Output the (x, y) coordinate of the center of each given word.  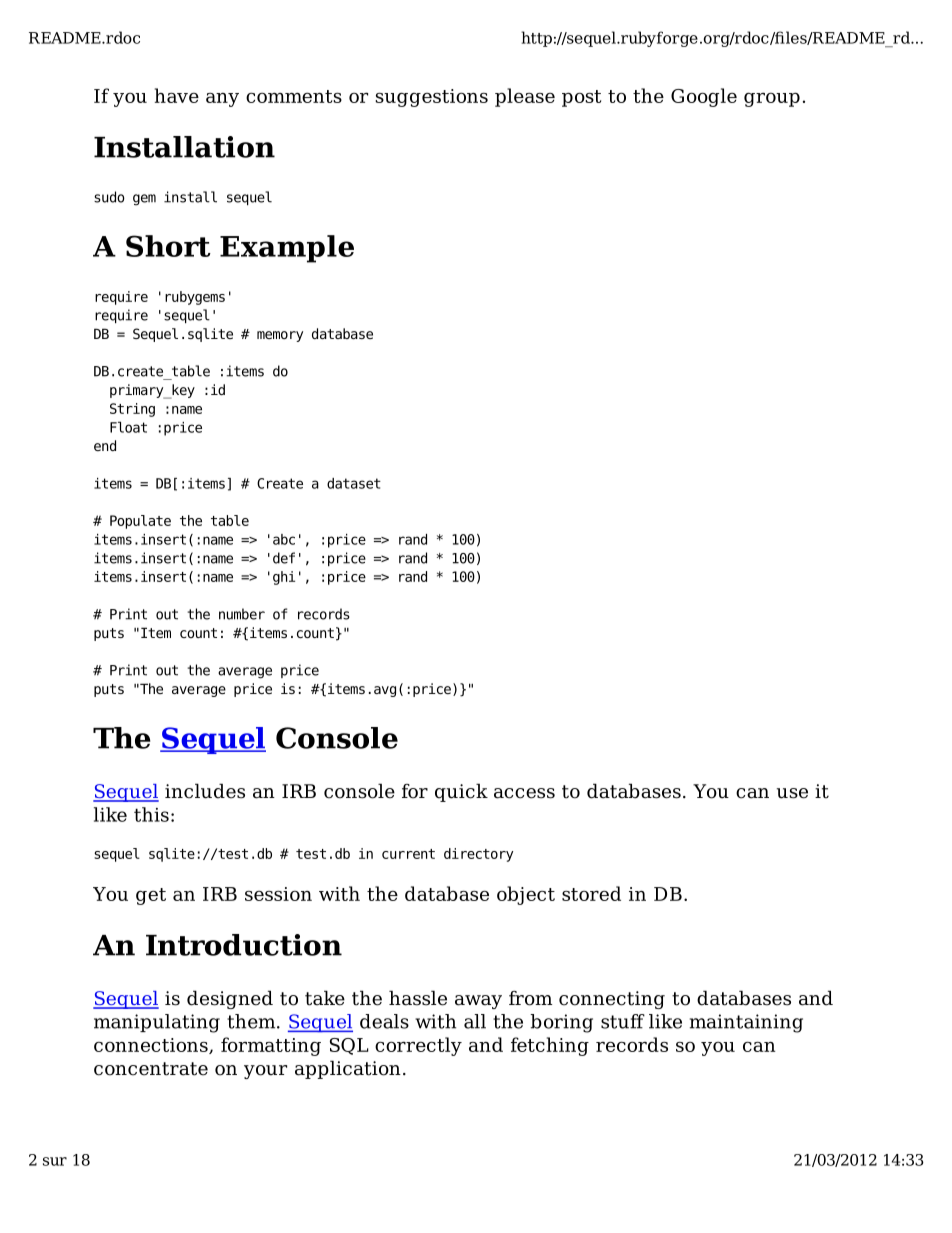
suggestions (431, 98)
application (348, 1069)
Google (704, 97)
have (177, 95)
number (242, 614)
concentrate (151, 1069)
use (792, 793)
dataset (354, 483)
